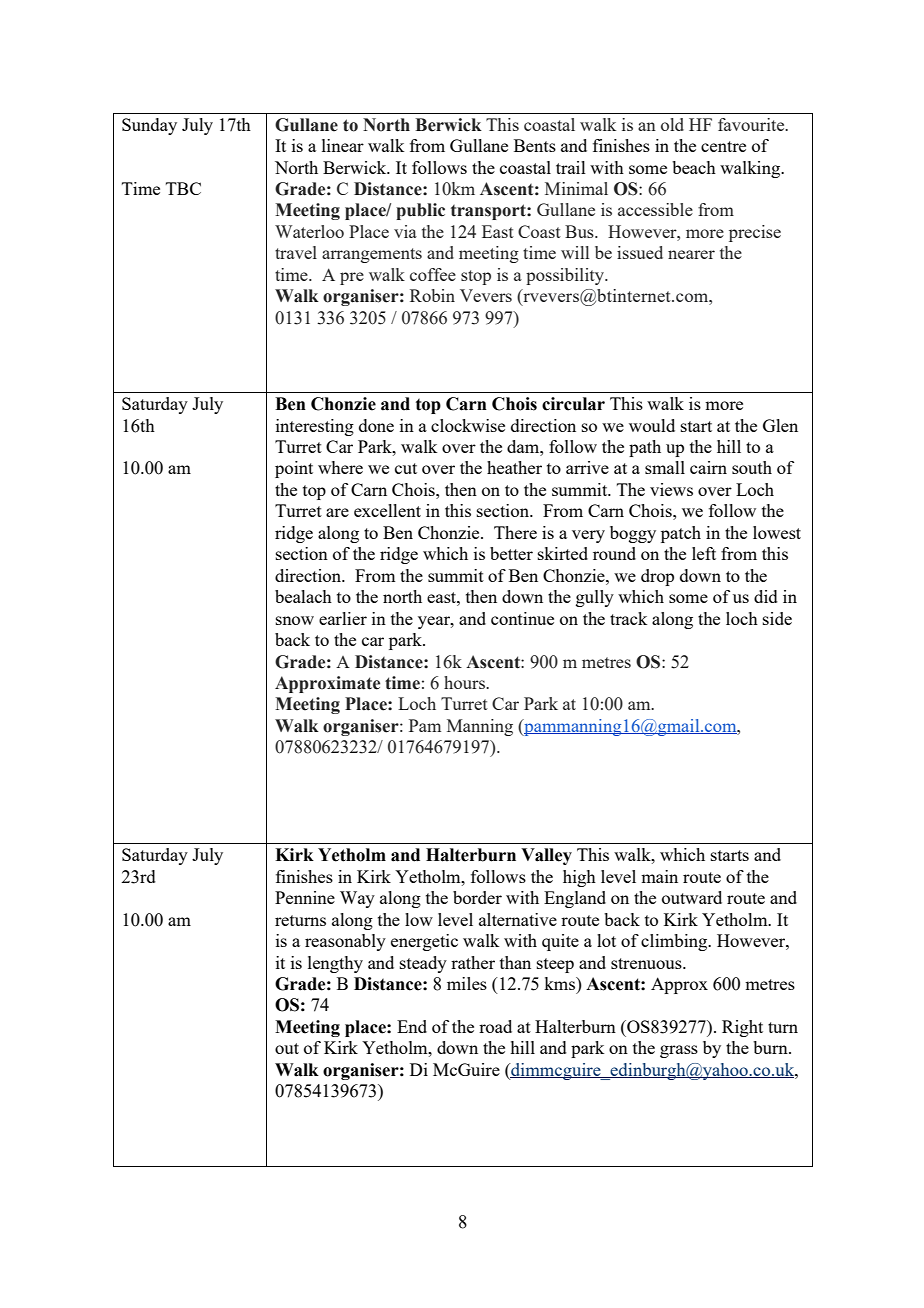  What do you see at coordinates (708, 467) in the screenshot?
I see `cairn` at bounding box center [708, 467].
